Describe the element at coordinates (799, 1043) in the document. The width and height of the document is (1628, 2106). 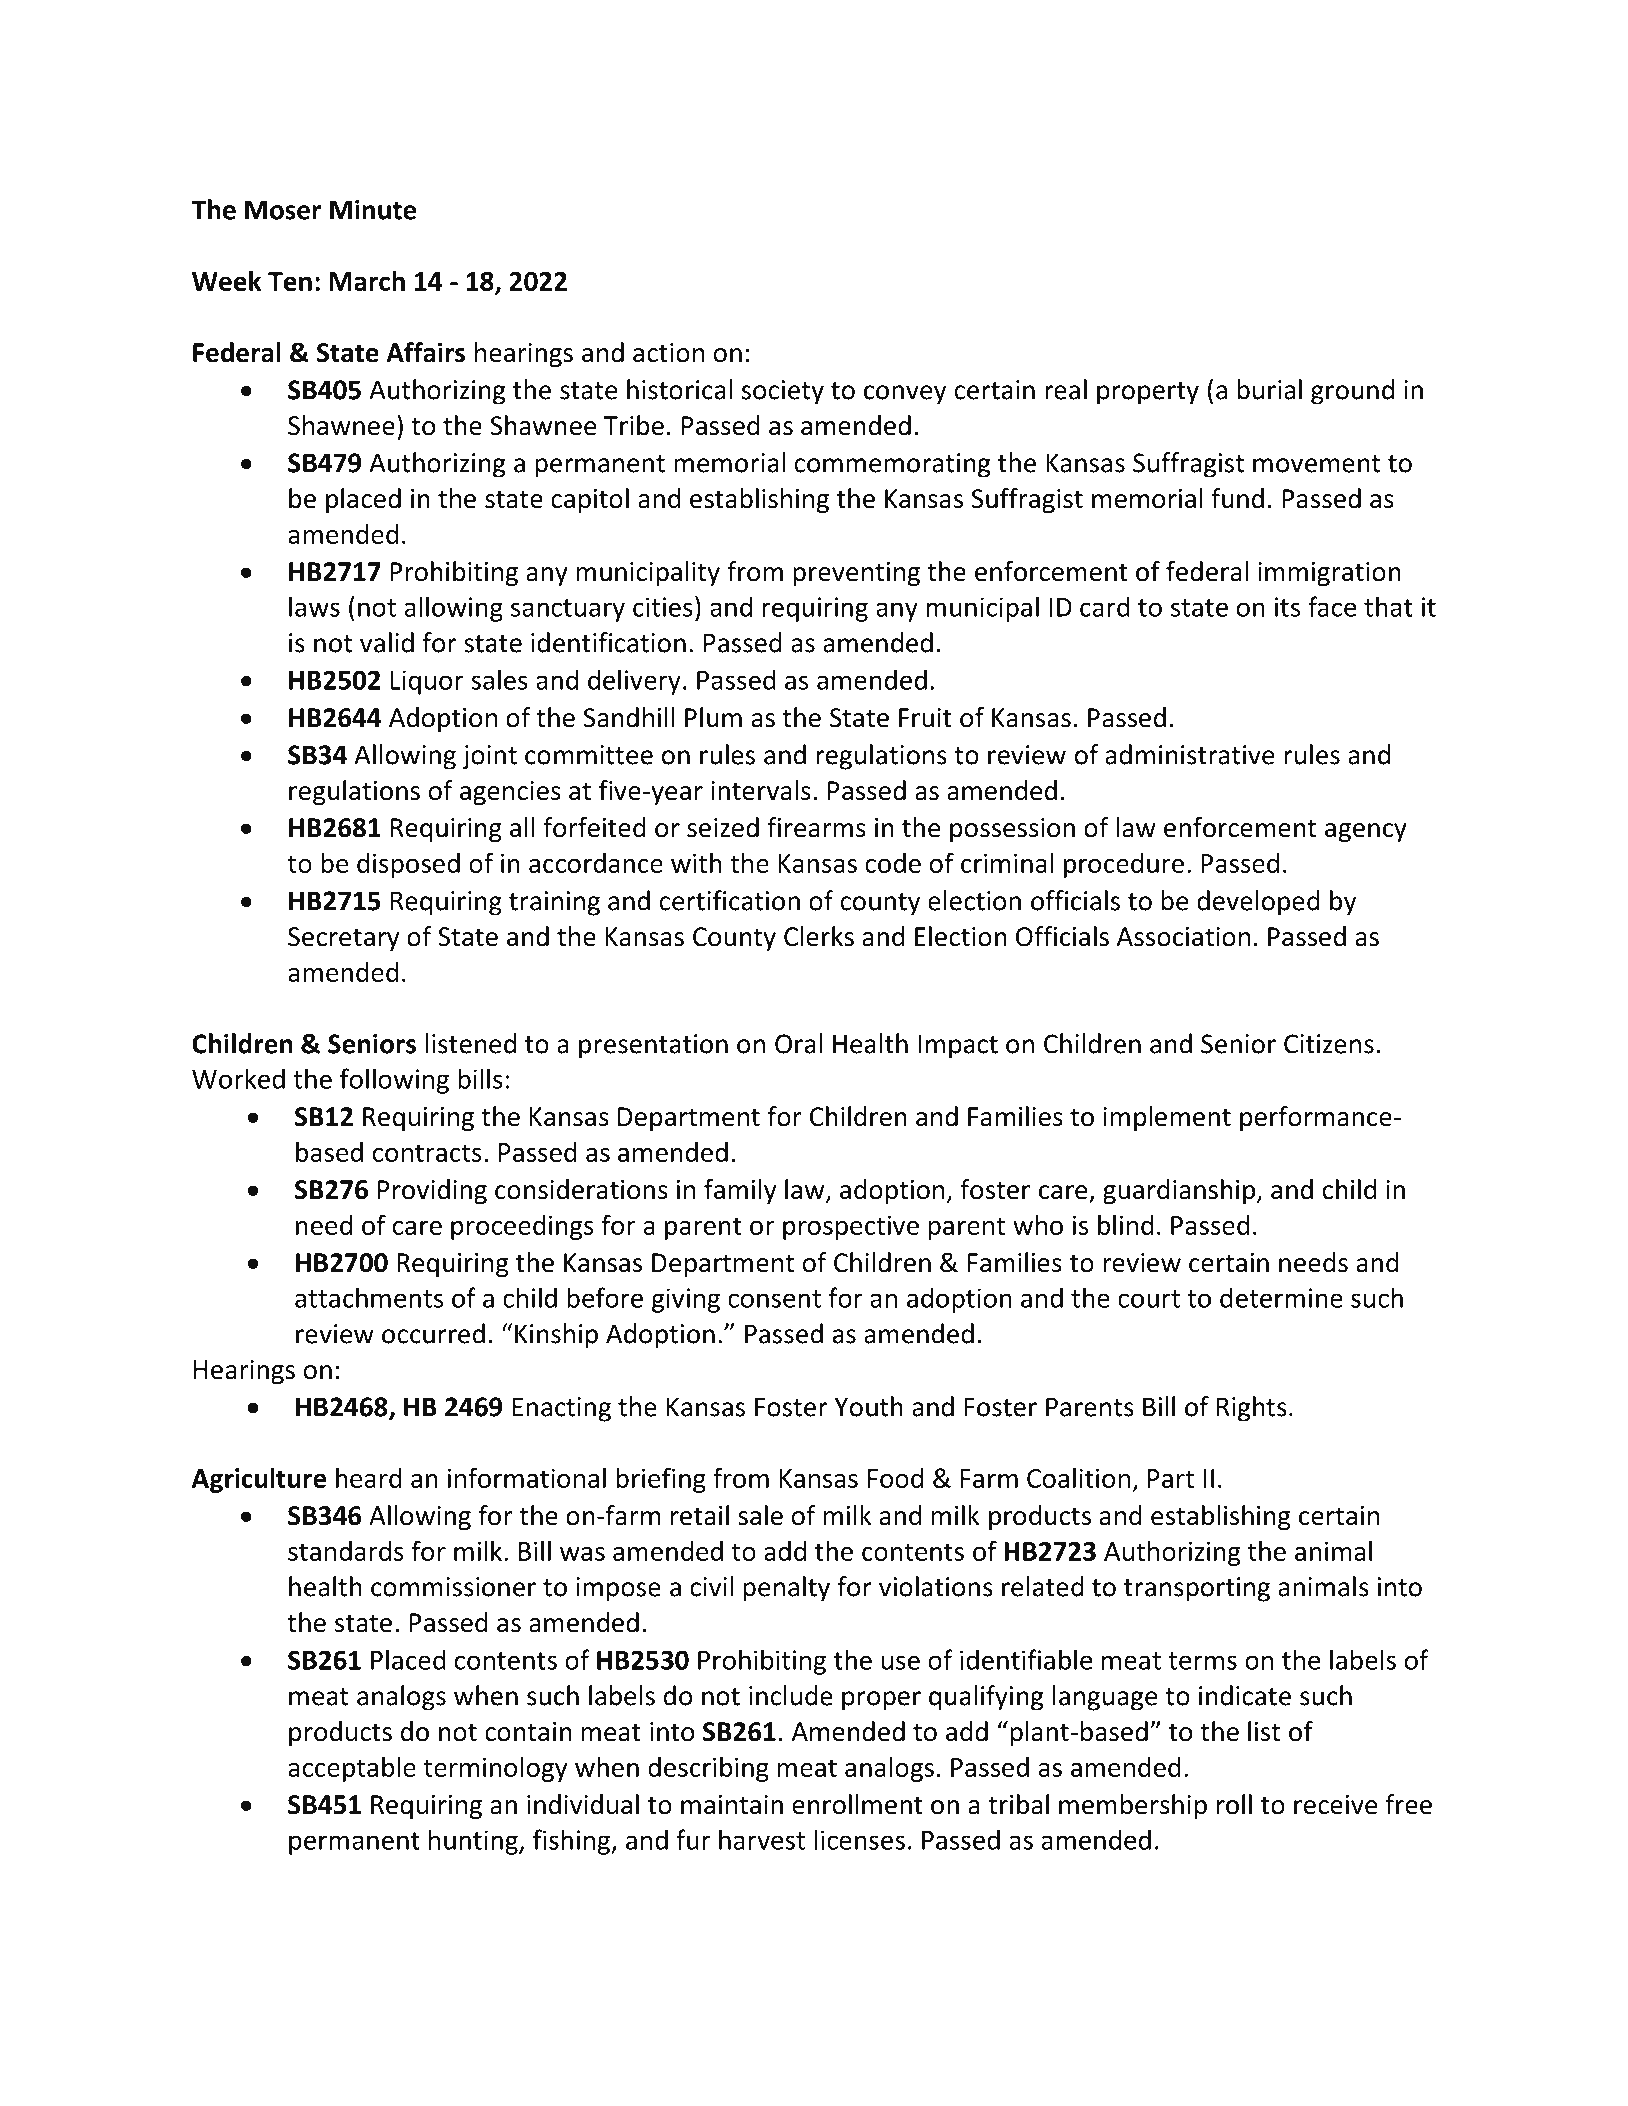
I see `Oral` at that location.
